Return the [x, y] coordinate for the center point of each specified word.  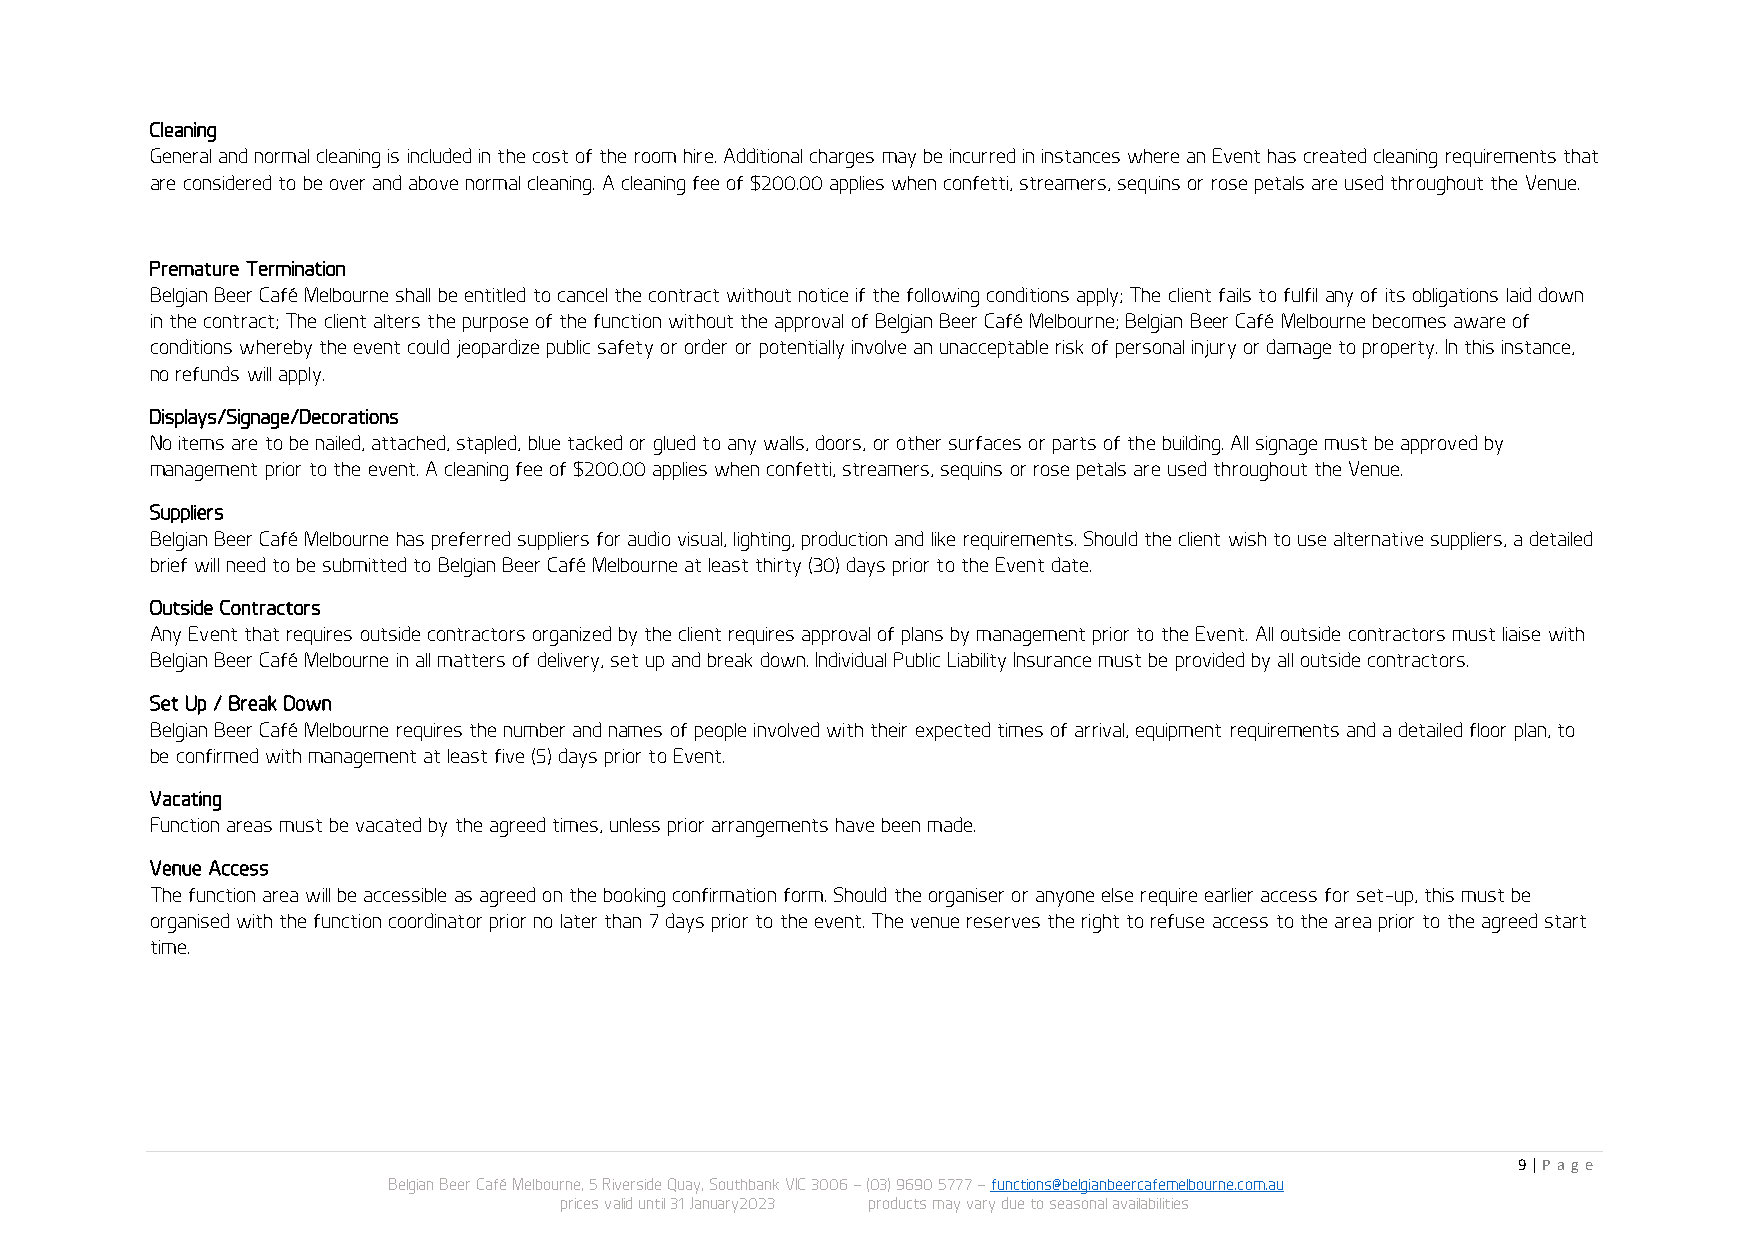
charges [842, 158]
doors [840, 443]
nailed [339, 443]
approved [1439, 444]
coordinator [435, 920]
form [803, 895]
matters [471, 660]
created [1335, 155]
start [1565, 921]
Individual [851, 659]
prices [579, 1205]
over [347, 184]
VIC [795, 1184]
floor [1488, 730]
